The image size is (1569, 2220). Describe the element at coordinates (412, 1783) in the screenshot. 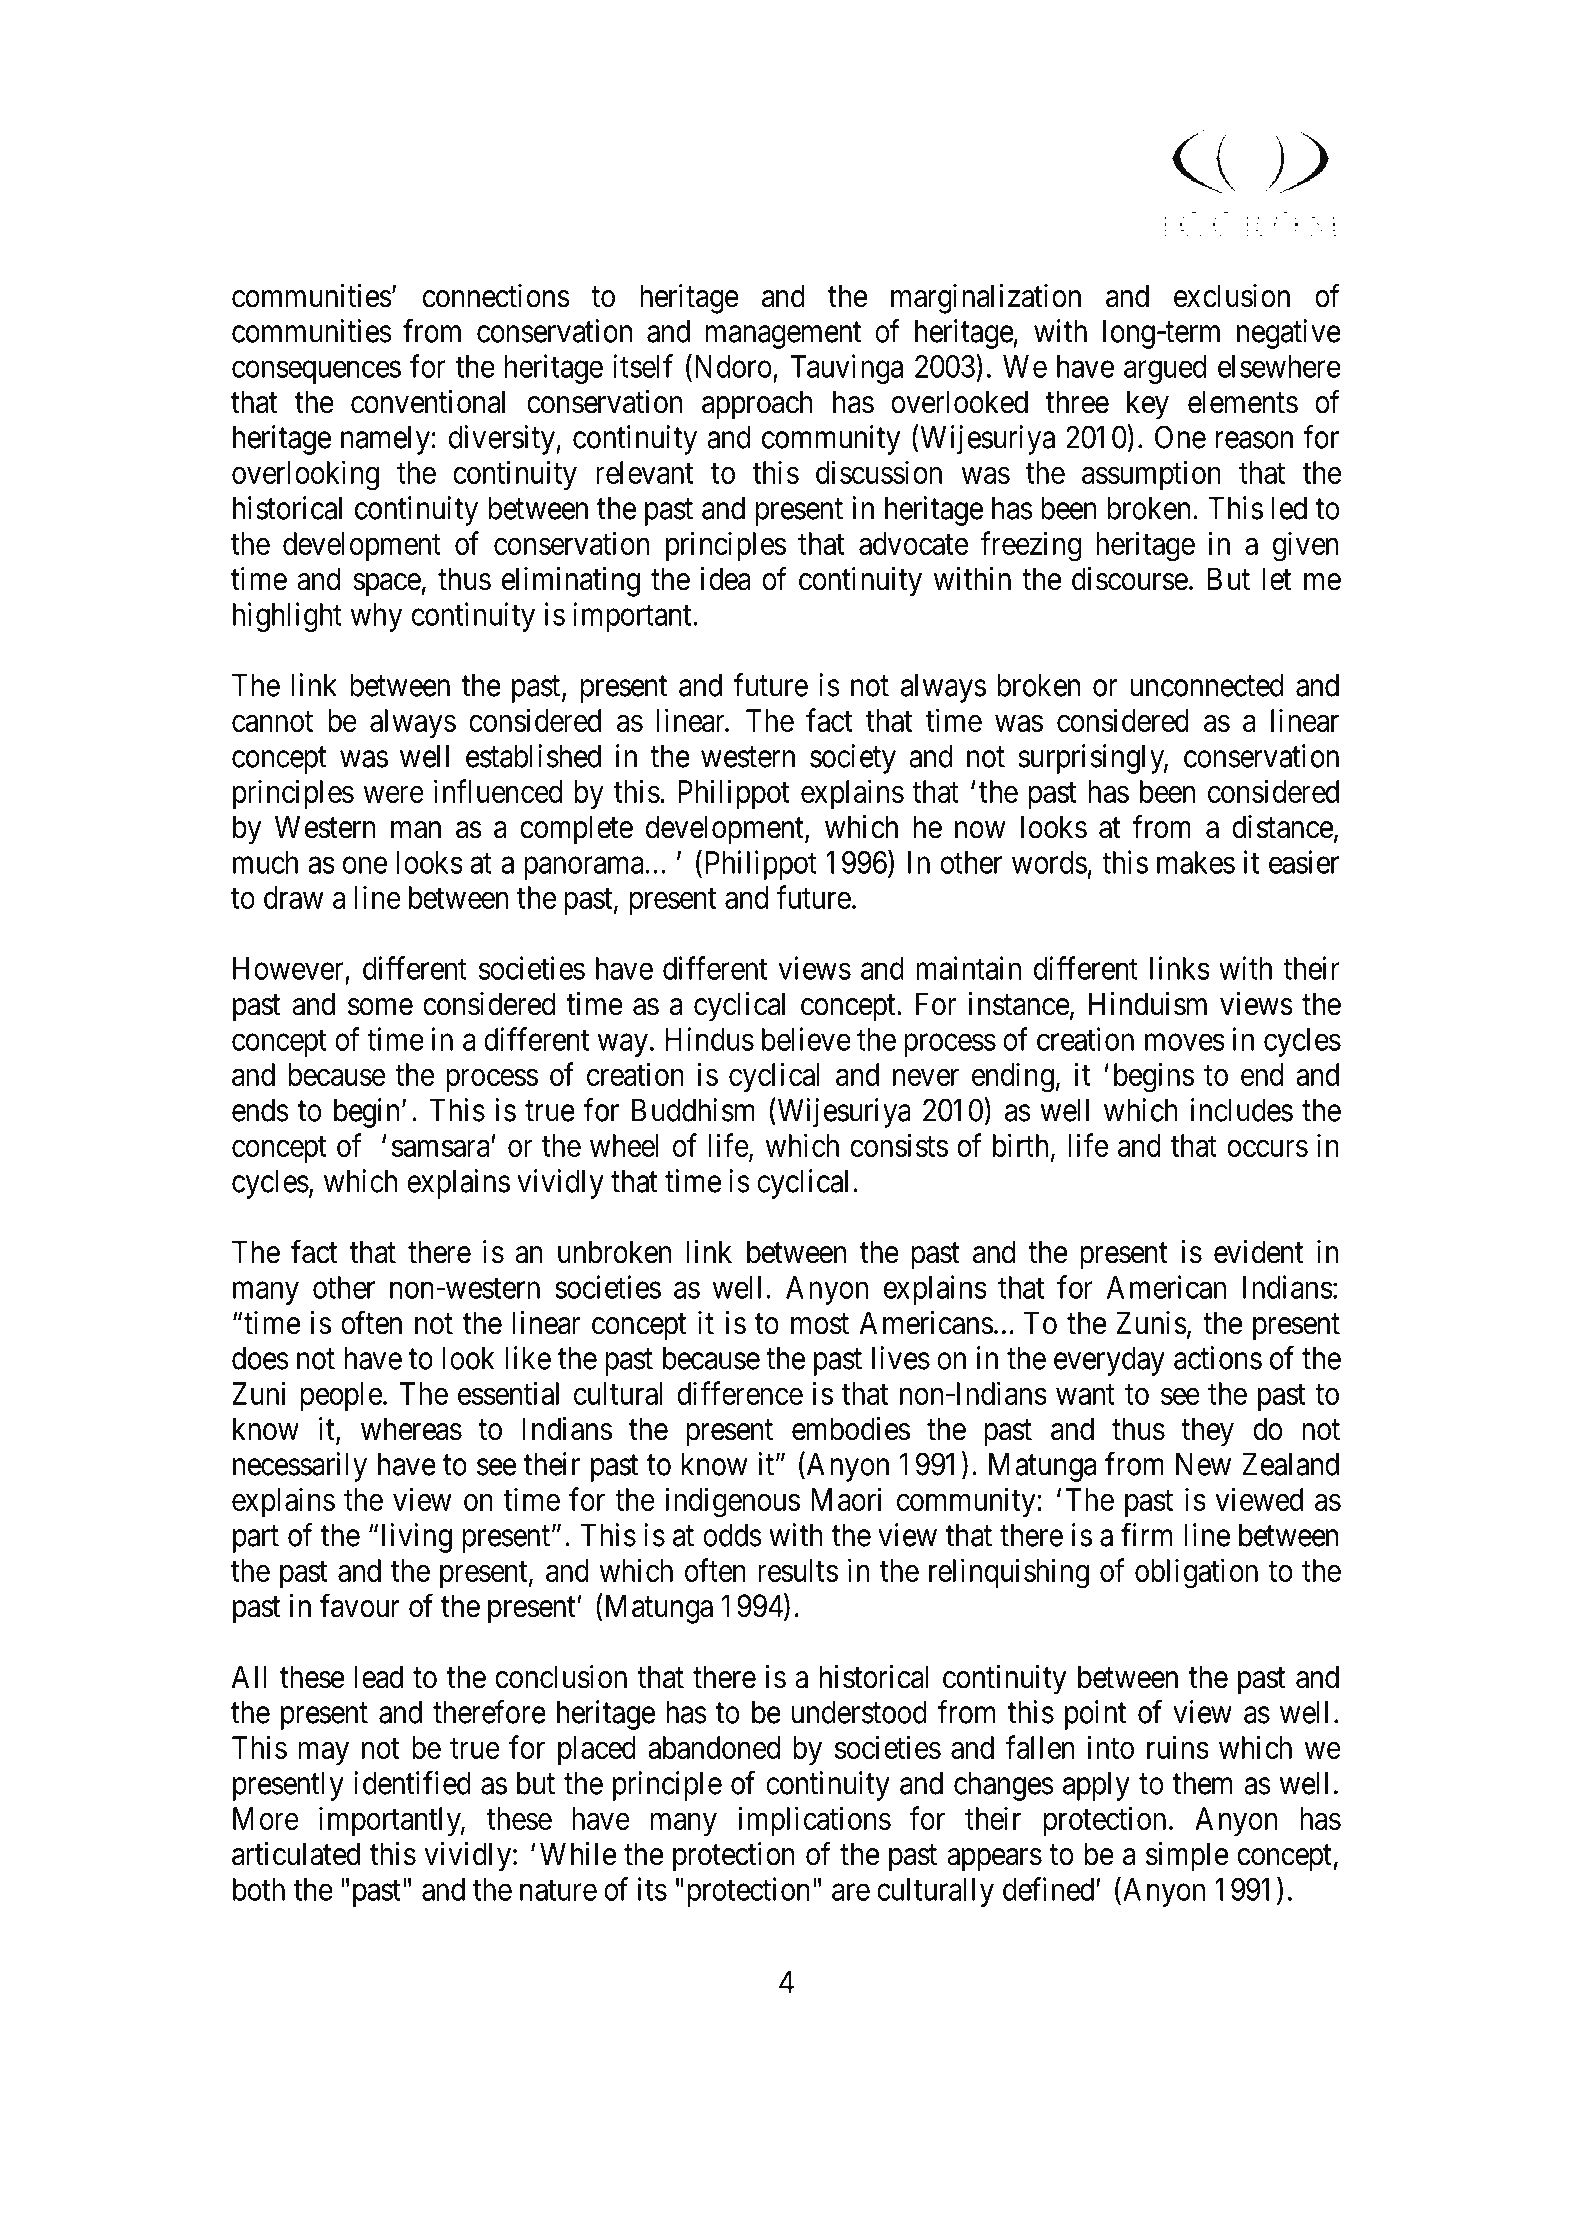

I see `identified` at that location.
